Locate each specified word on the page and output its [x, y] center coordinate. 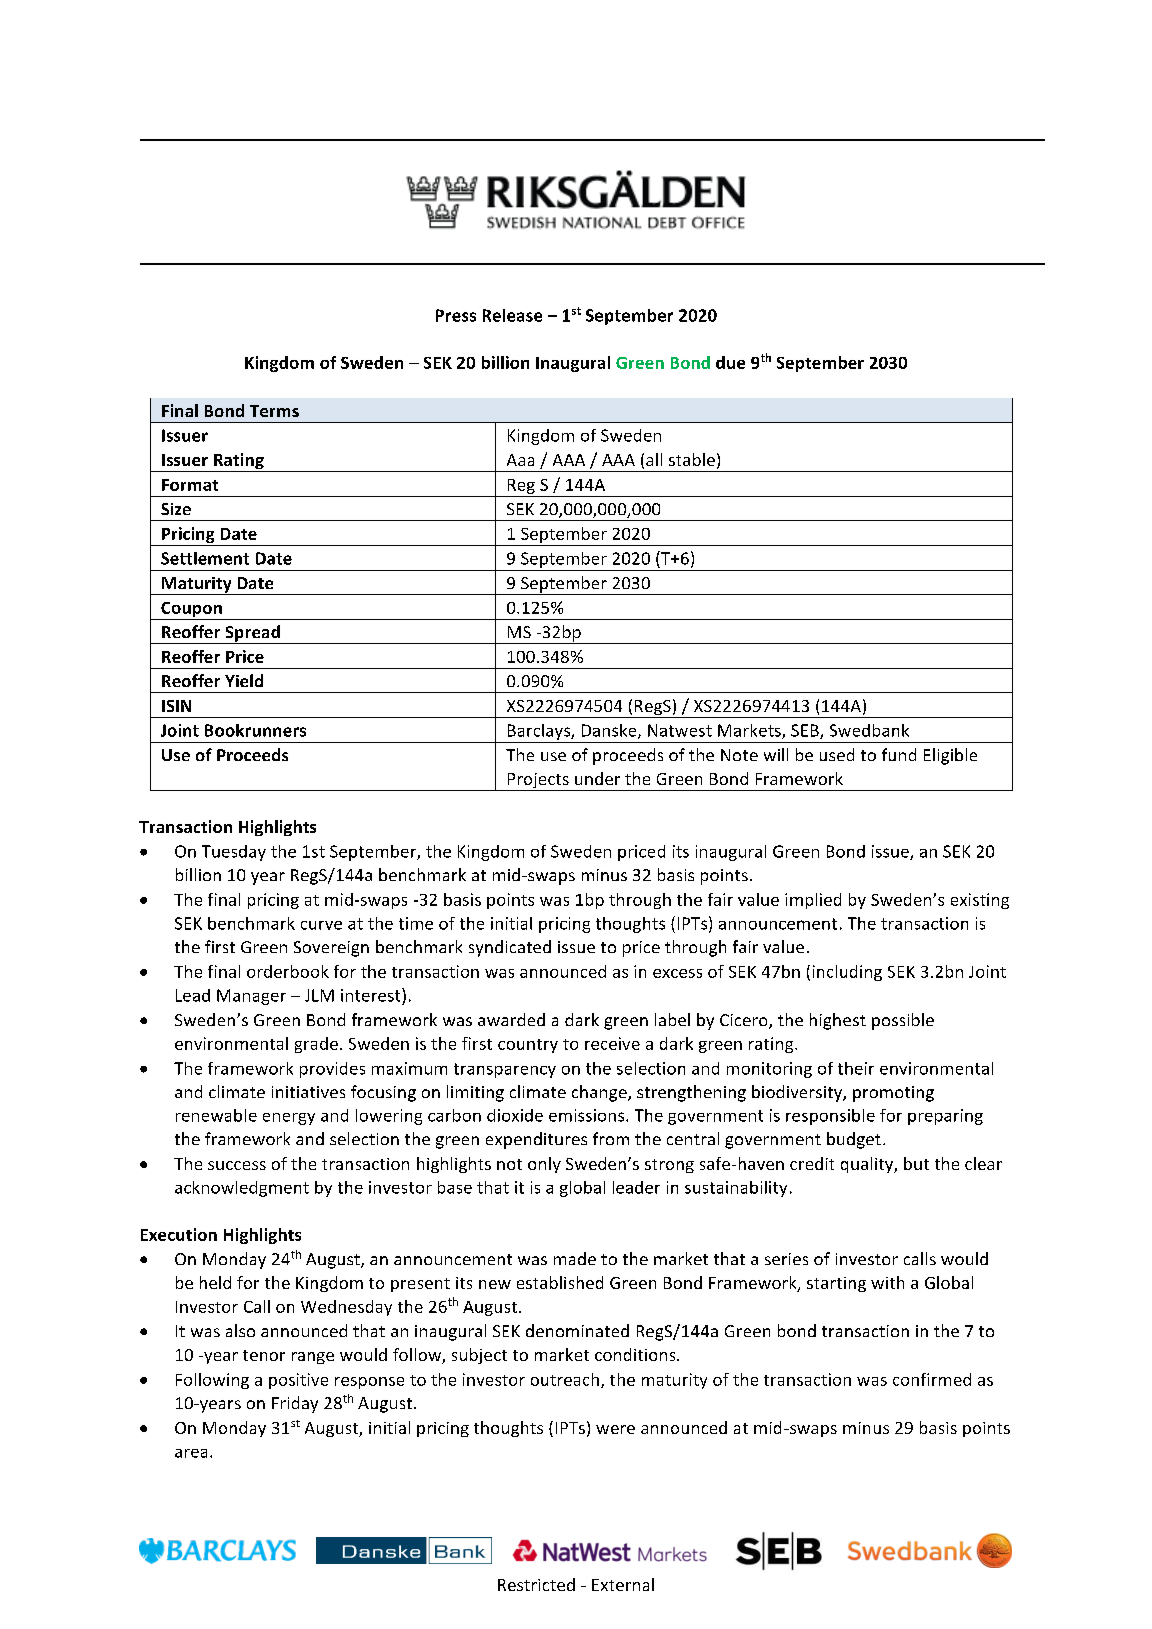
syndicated [510, 948]
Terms [274, 411]
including [847, 973]
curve [321, 925]
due [730, 362]
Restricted [536, 1584]
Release [512, 315]
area [191, 1453]
